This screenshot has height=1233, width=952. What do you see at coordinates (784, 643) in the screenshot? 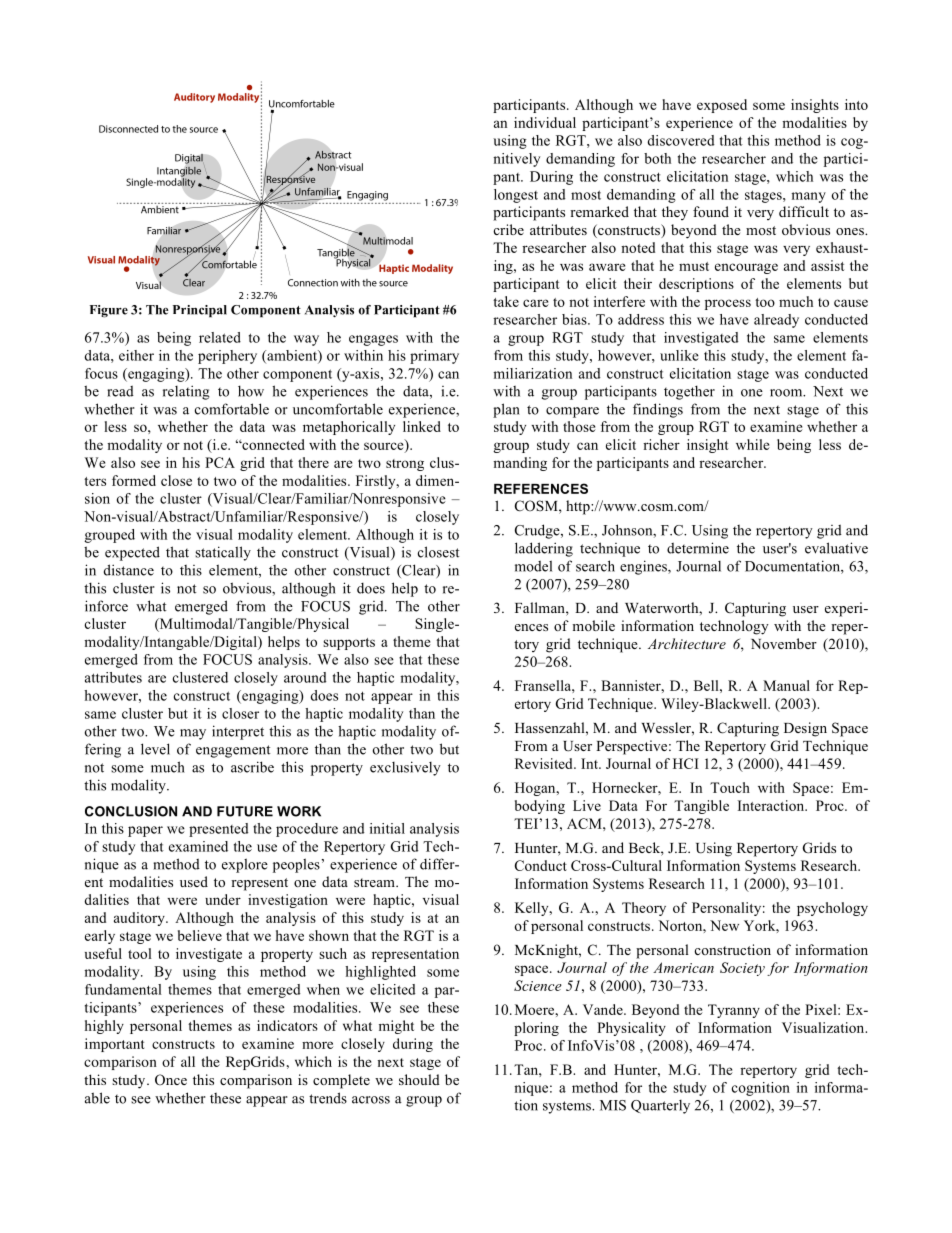
I see `November` at bounding box center [784, 643].
